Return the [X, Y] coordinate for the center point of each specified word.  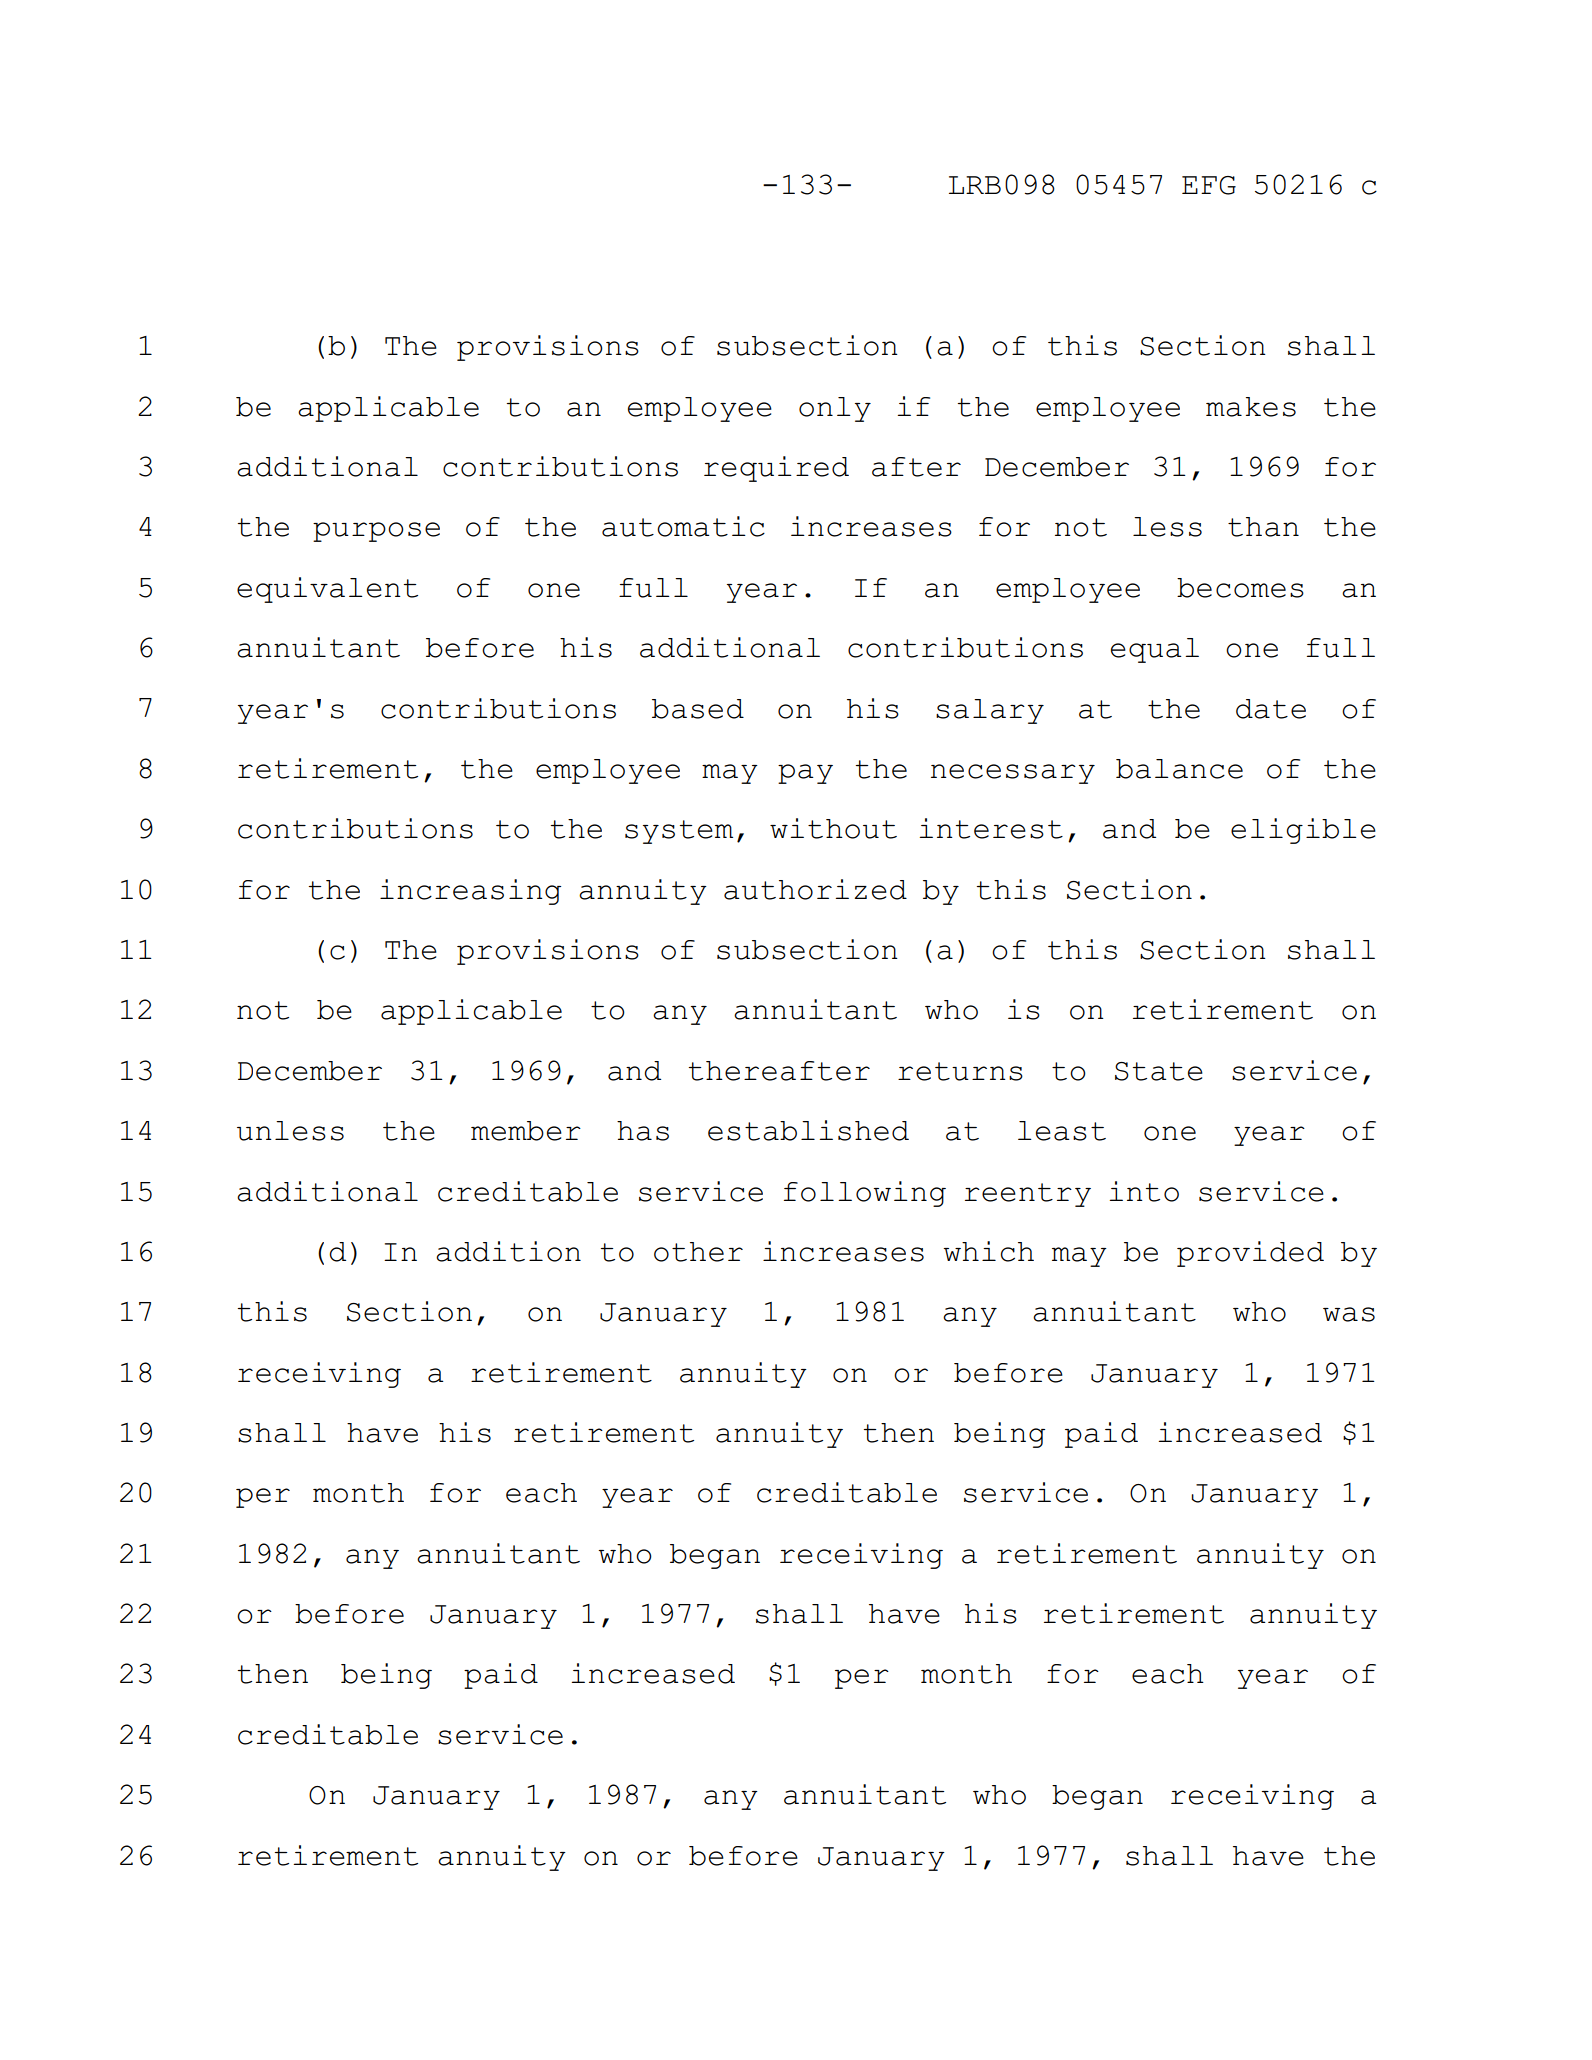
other [698, 1252]
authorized [815, 889]
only [835, 409]
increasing [470, 892]
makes [1251, 407]
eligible [1303, 831]
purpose [376, 532]
